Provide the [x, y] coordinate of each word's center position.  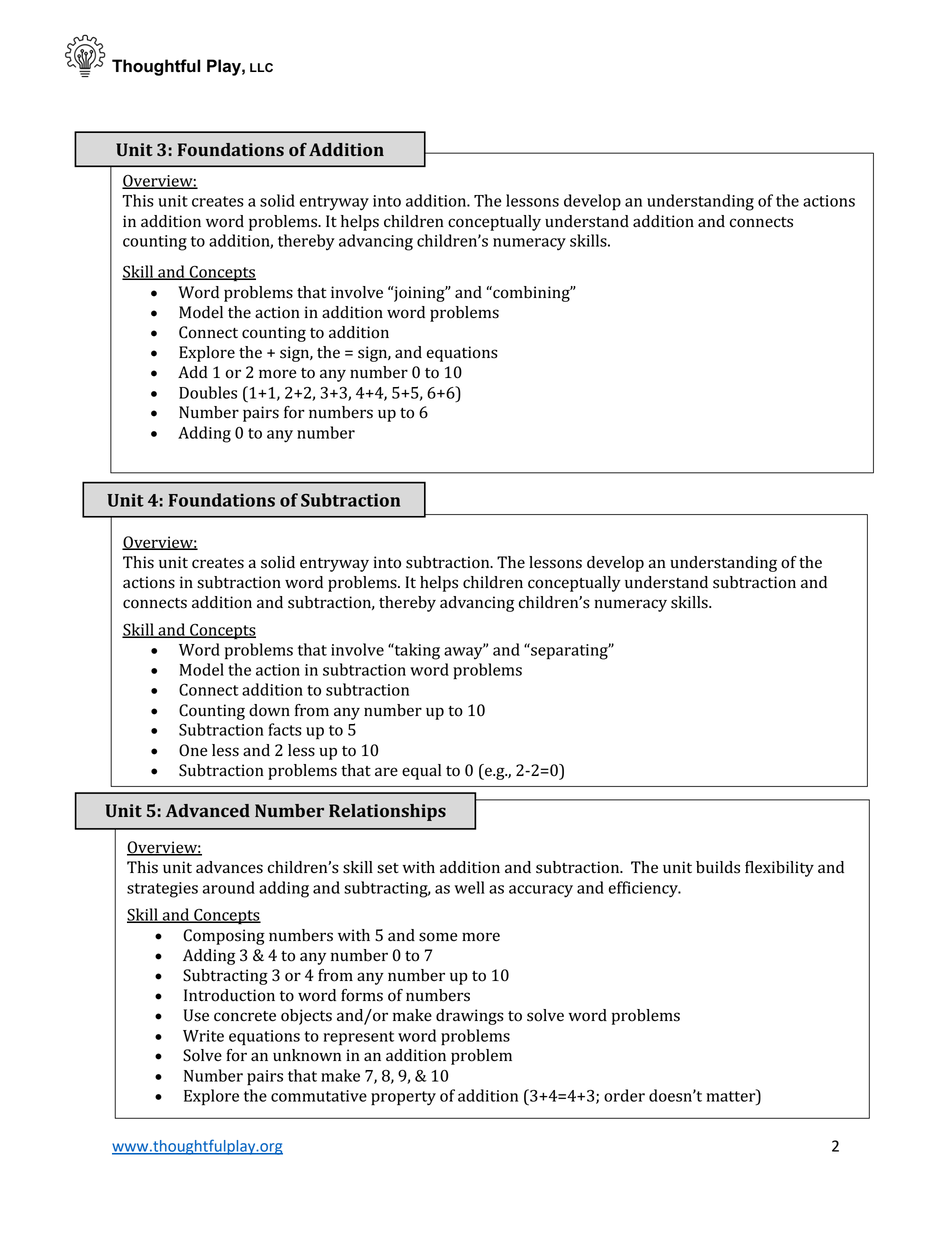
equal [421, 772]
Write [203, 1036]
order [624, 1095]
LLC [261, 67]
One [193, 750]
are [386, 771]
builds [718, 867]
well [469, 887]
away [464, 652]
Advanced [208, 810]
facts [285, 729]
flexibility [779, 869]
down [269, 710]
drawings [470, 1017]
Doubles [208, 392]
